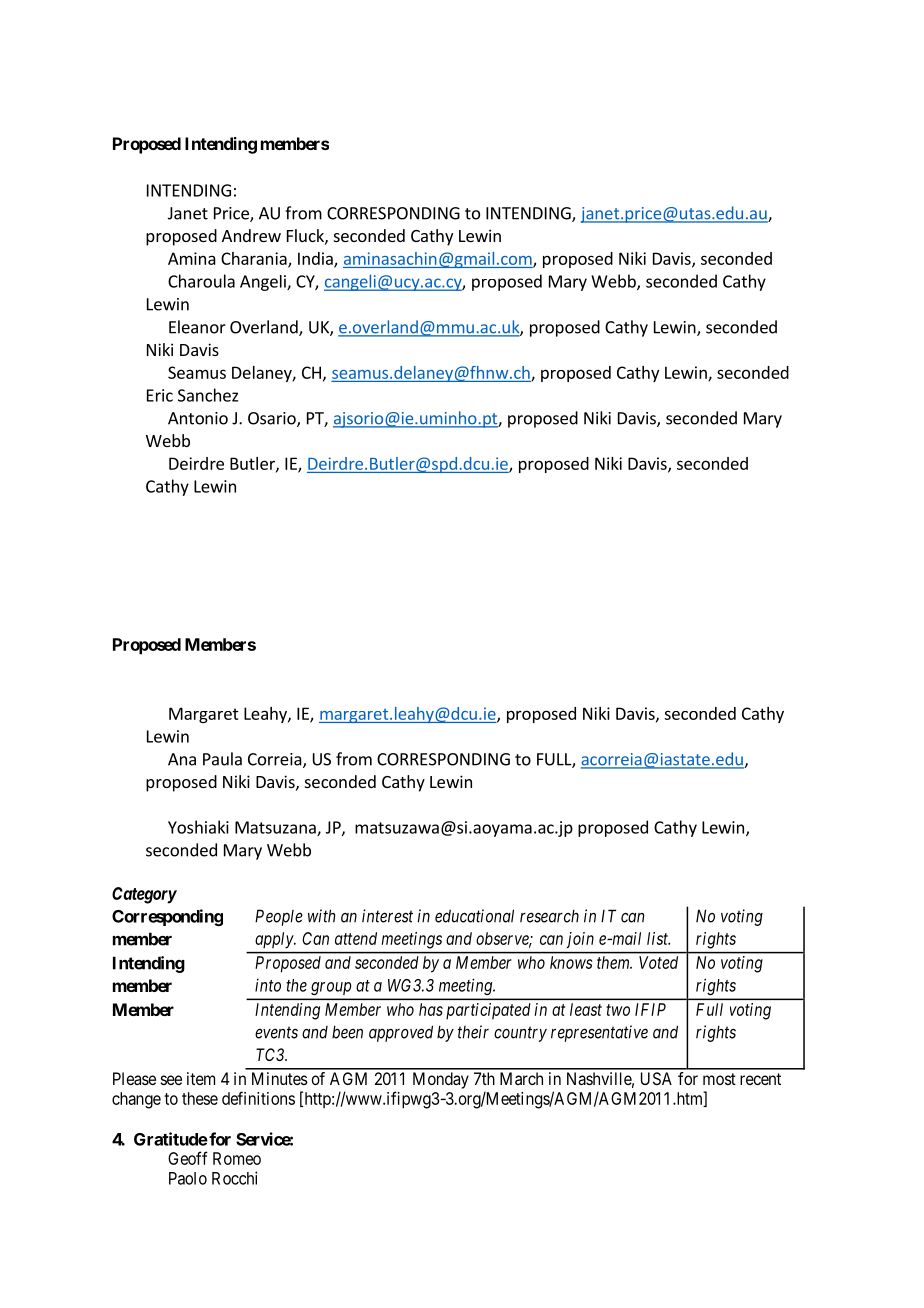 This screenshot has height=1308, width=924. What do you see at coordinates (197, 327) in the screenshot?
I see `Eleanor` at bounding box center [197, 327].
